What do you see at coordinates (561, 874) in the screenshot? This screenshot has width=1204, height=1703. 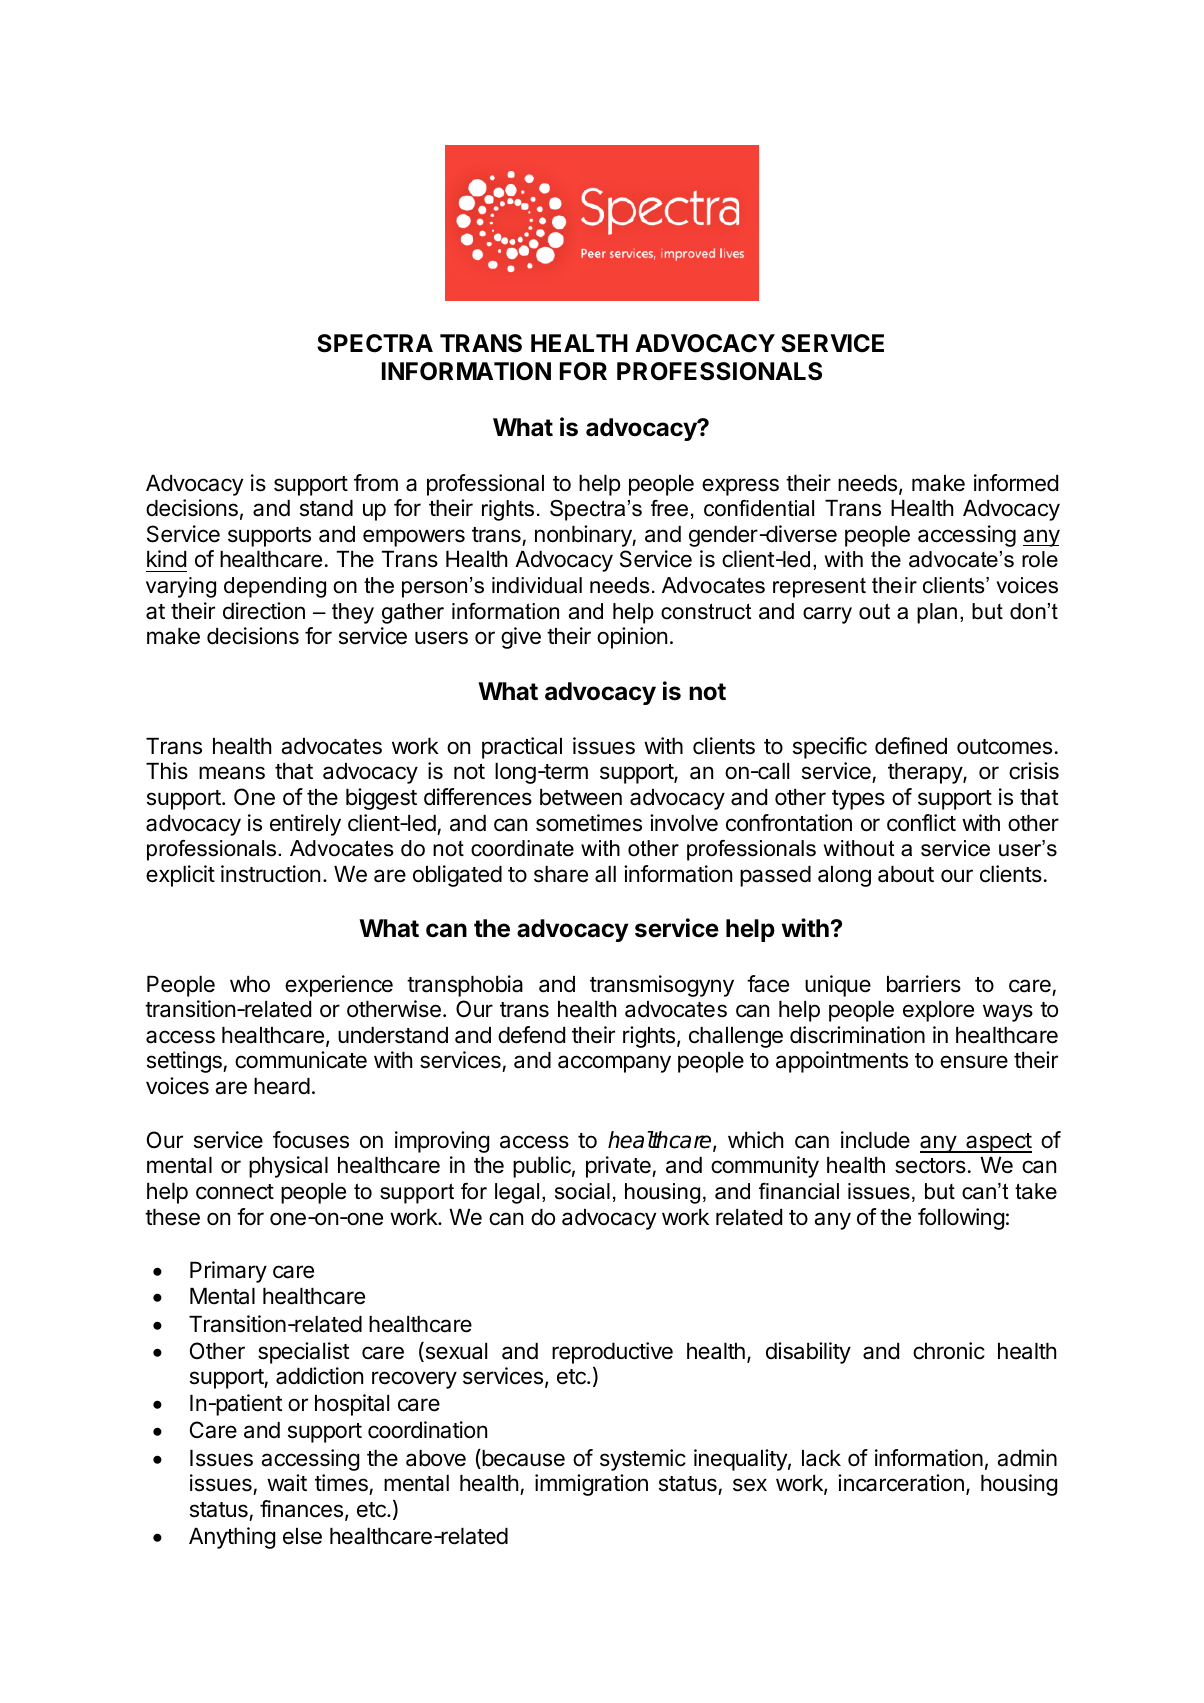 I see `share` at bounding box center [561, 874].
